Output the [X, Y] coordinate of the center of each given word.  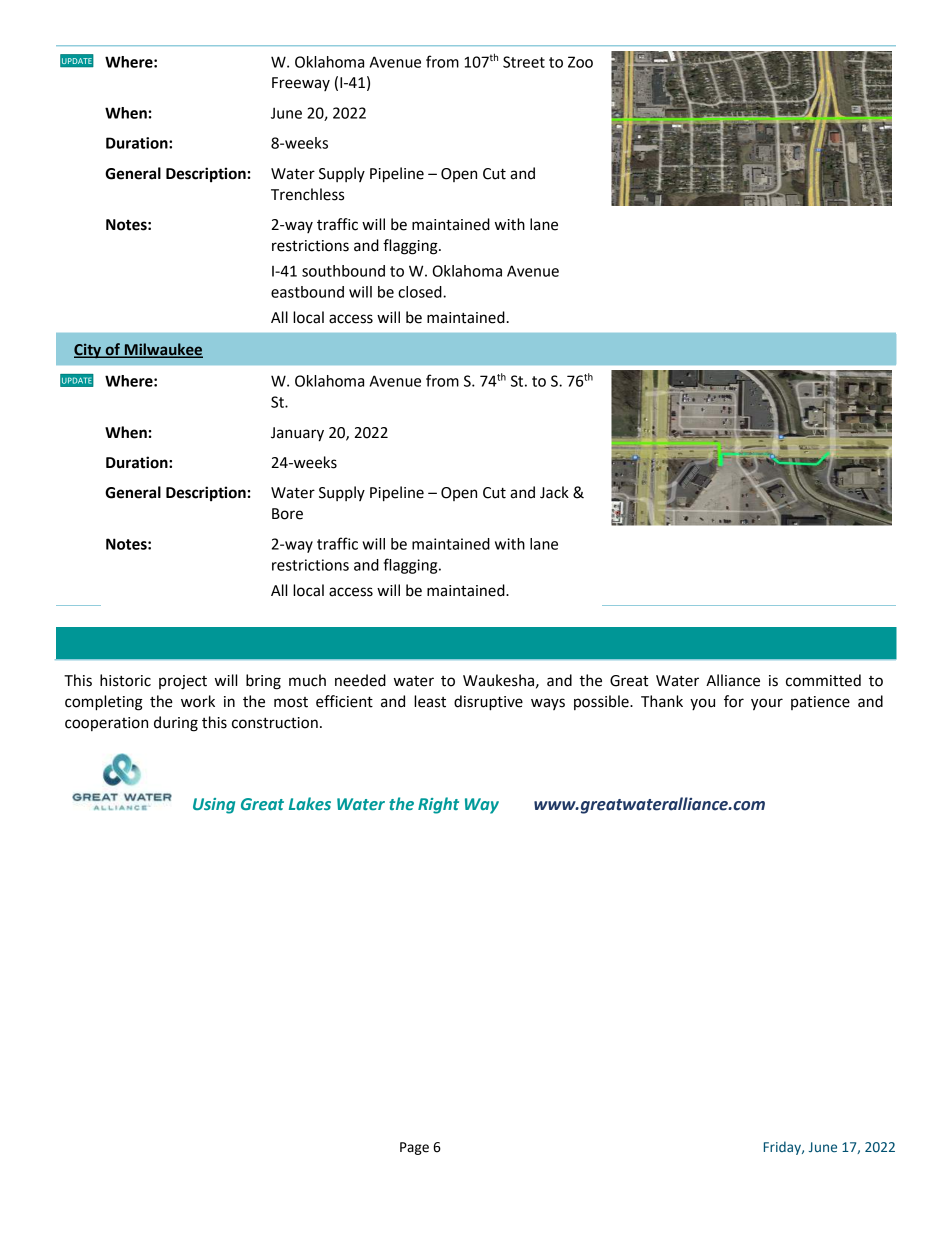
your [767, 704]
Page [414, 1148]
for [734, 701]
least [430, 701]
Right [438, 805]
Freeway [301, 84]
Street [524, 62]
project [183, 682]
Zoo [580, 62]
